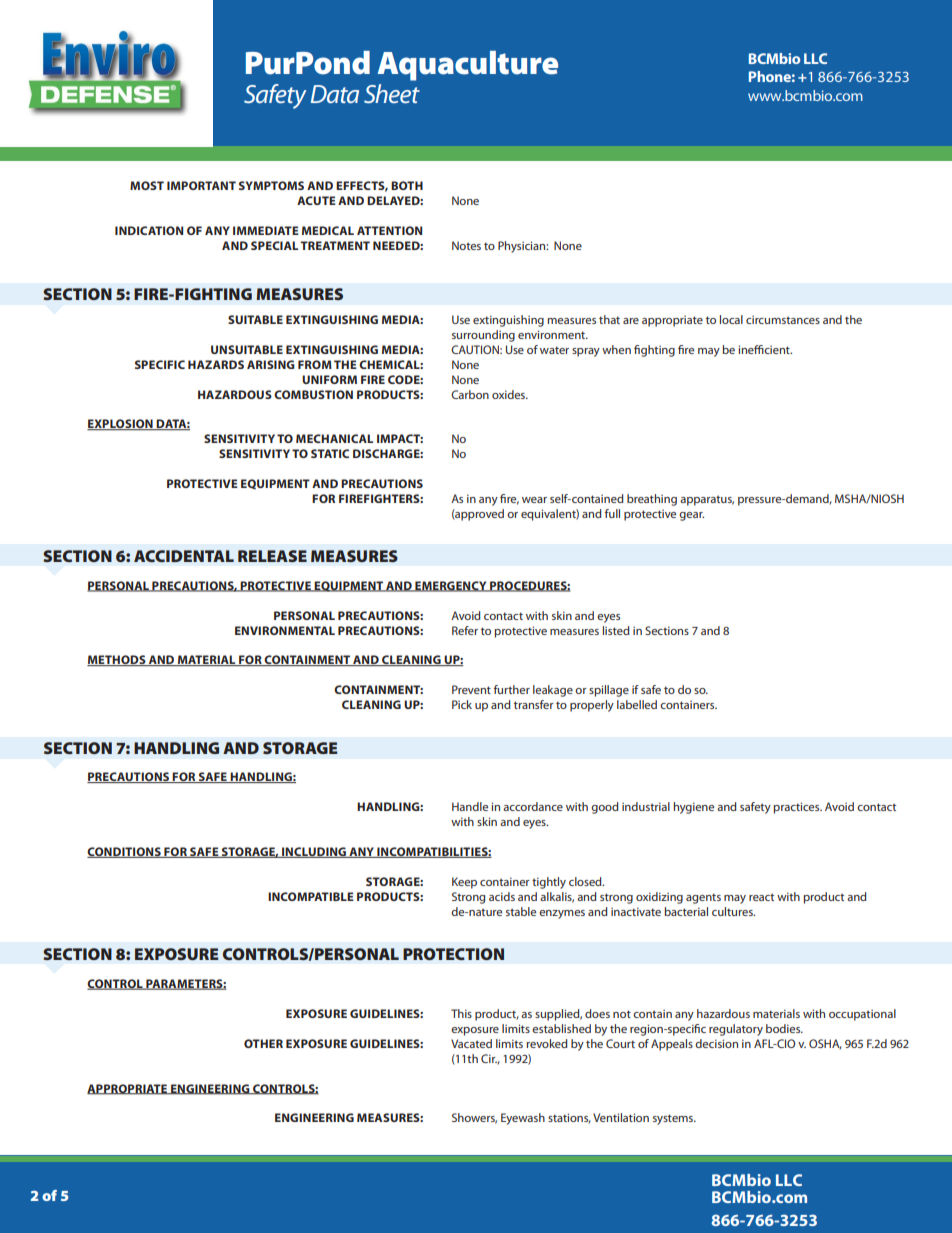 The height and width of the screenshot is (1233, 952). Describe the element at coordinates (467, 66) in the screenshot. I see `Aquaculture` at that location.
